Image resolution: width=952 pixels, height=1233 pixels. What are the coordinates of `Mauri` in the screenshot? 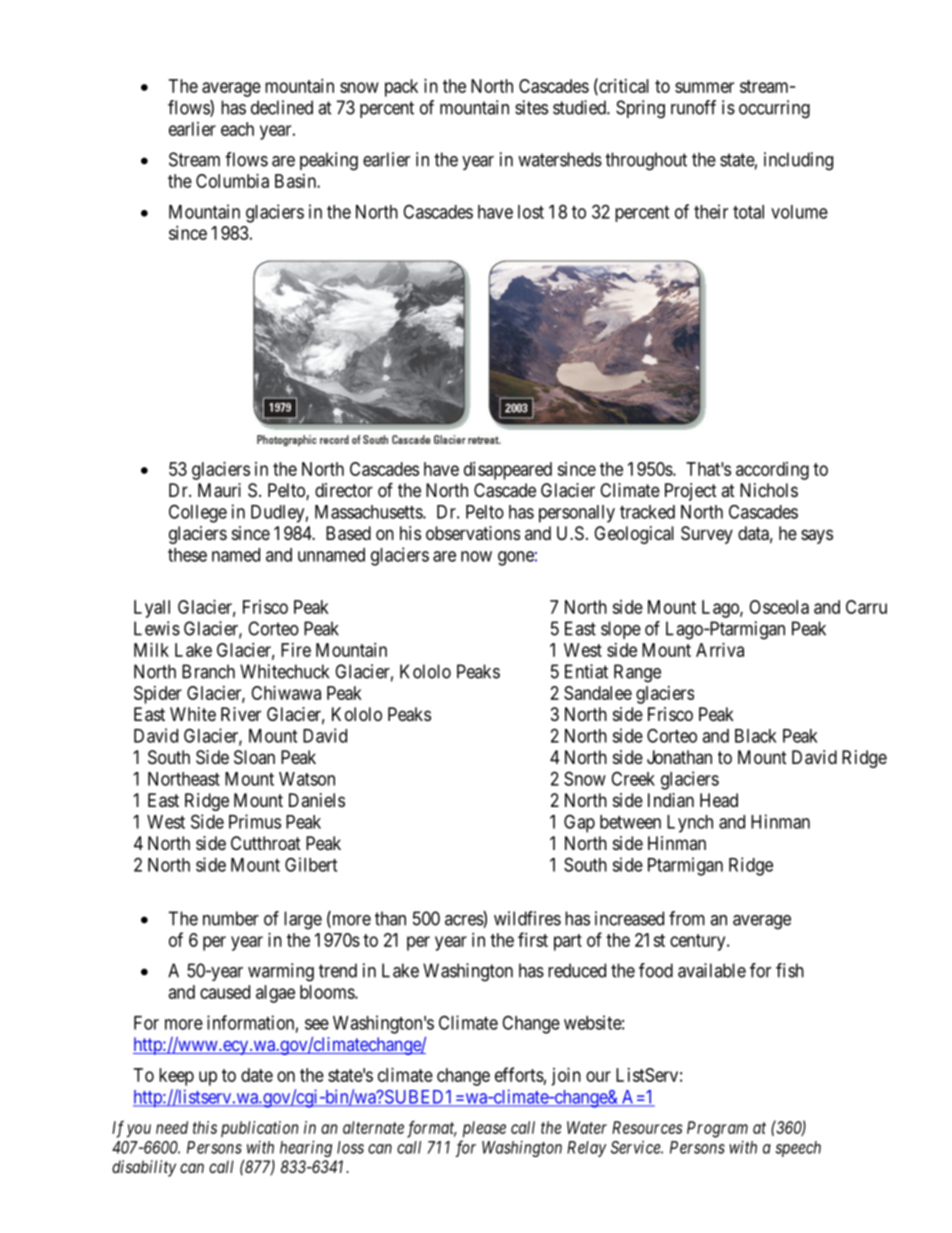 It's located at (219, 490).
